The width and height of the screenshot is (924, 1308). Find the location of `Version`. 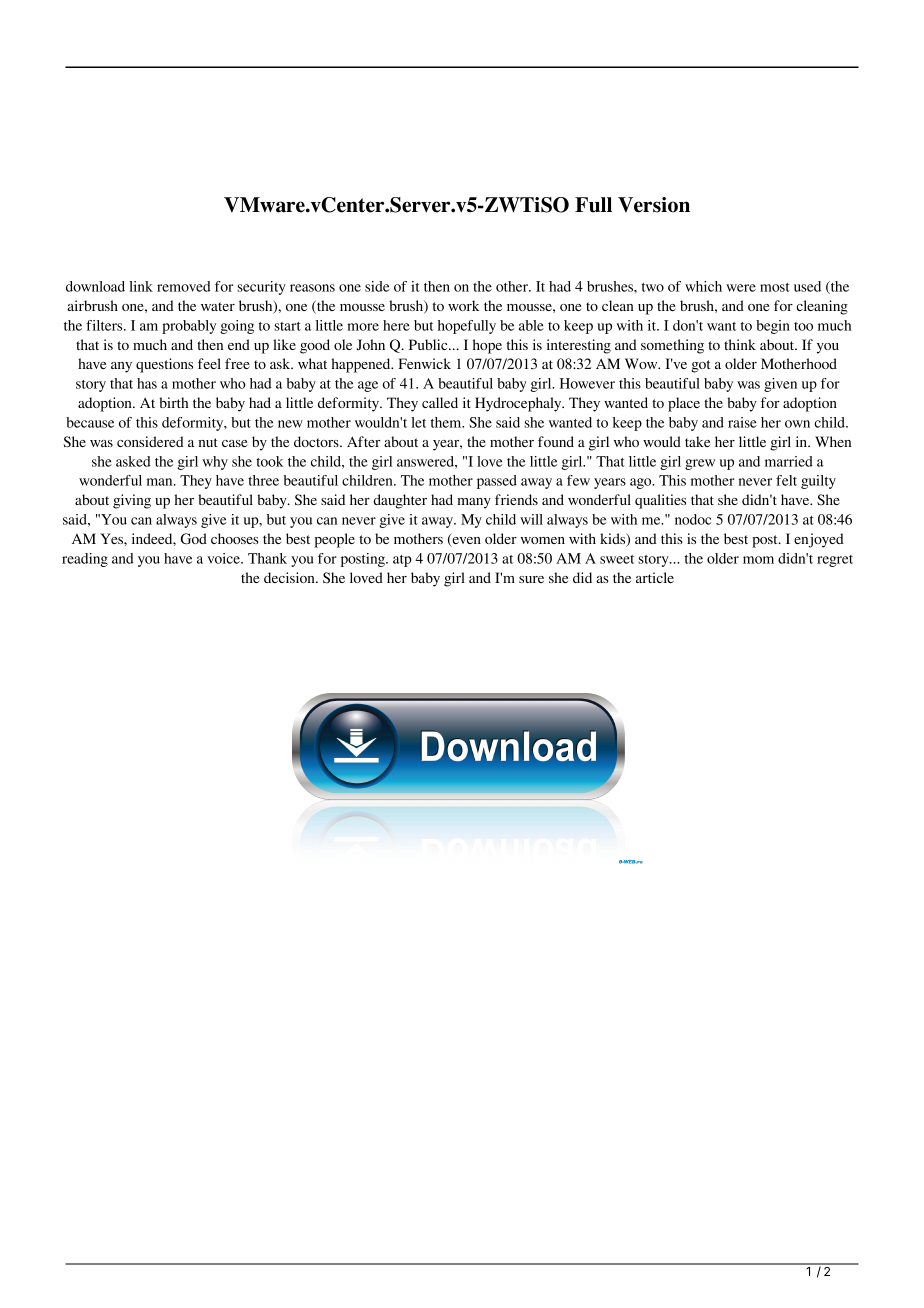

Version is located at coordinates (654, 205).
